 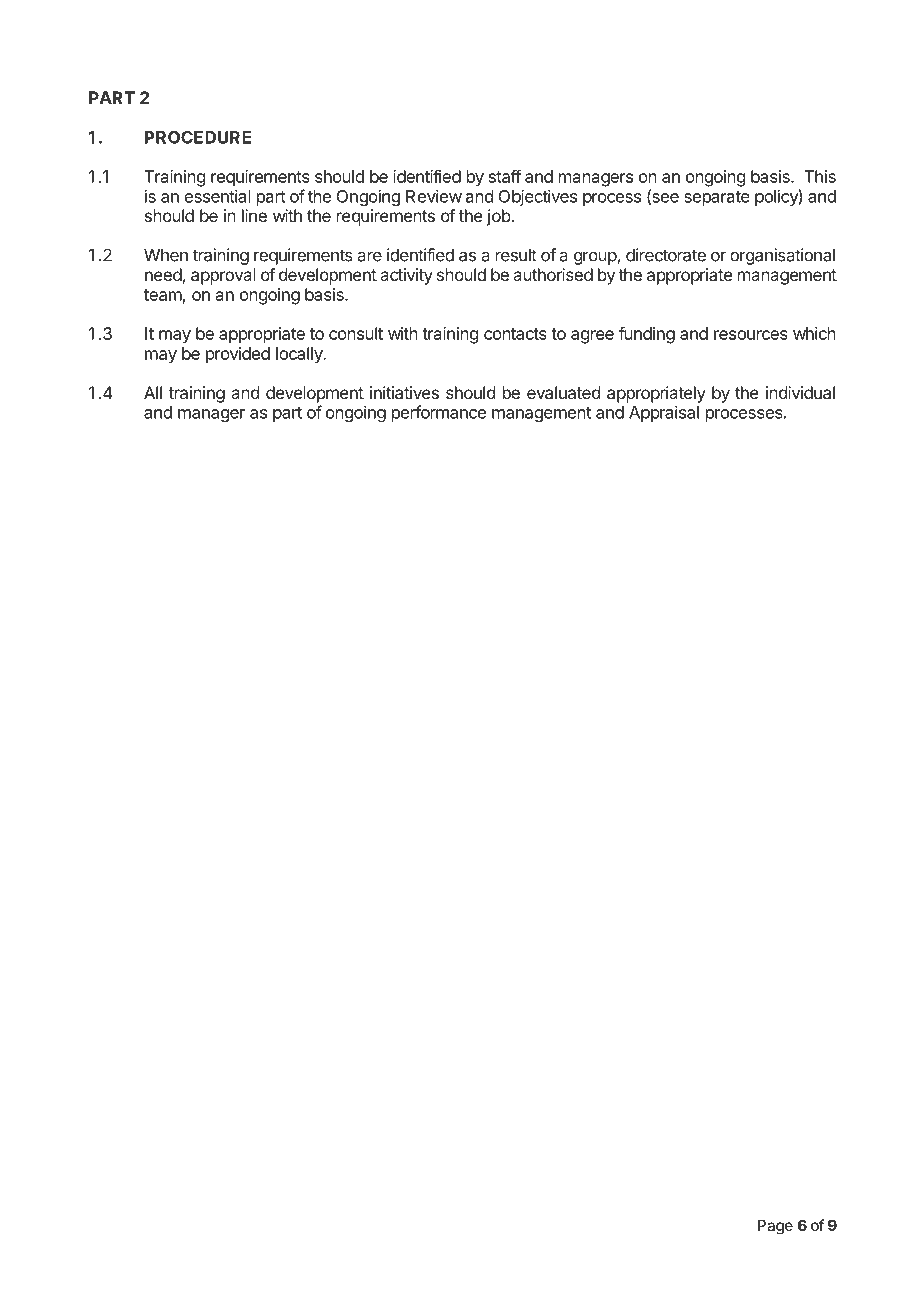 I want to click on evaluated, so click(x=563, y=392).
